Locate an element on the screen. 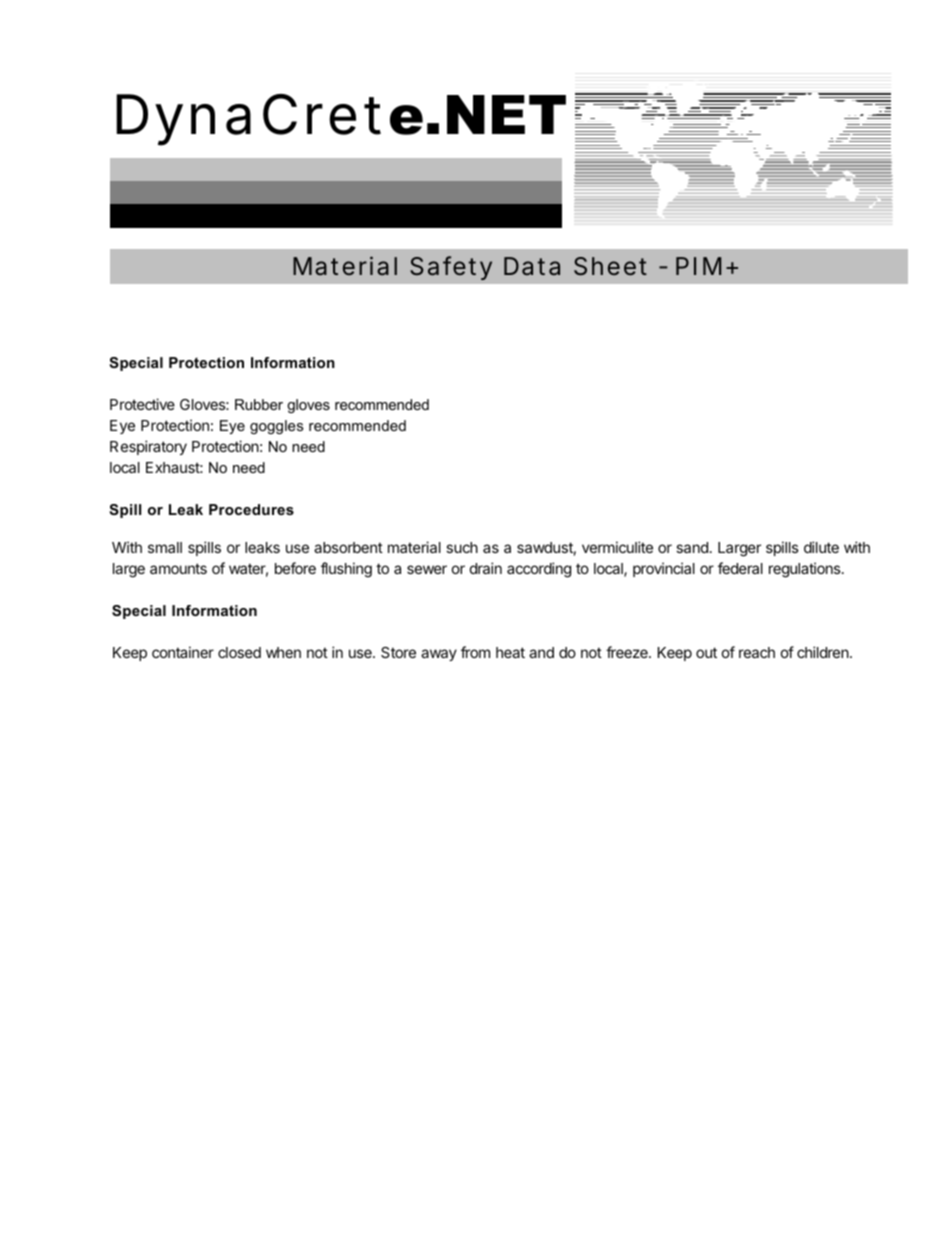 The height and width of the screenshot is (1233, 952). Respiratory is located at coordinates (148, 447).
